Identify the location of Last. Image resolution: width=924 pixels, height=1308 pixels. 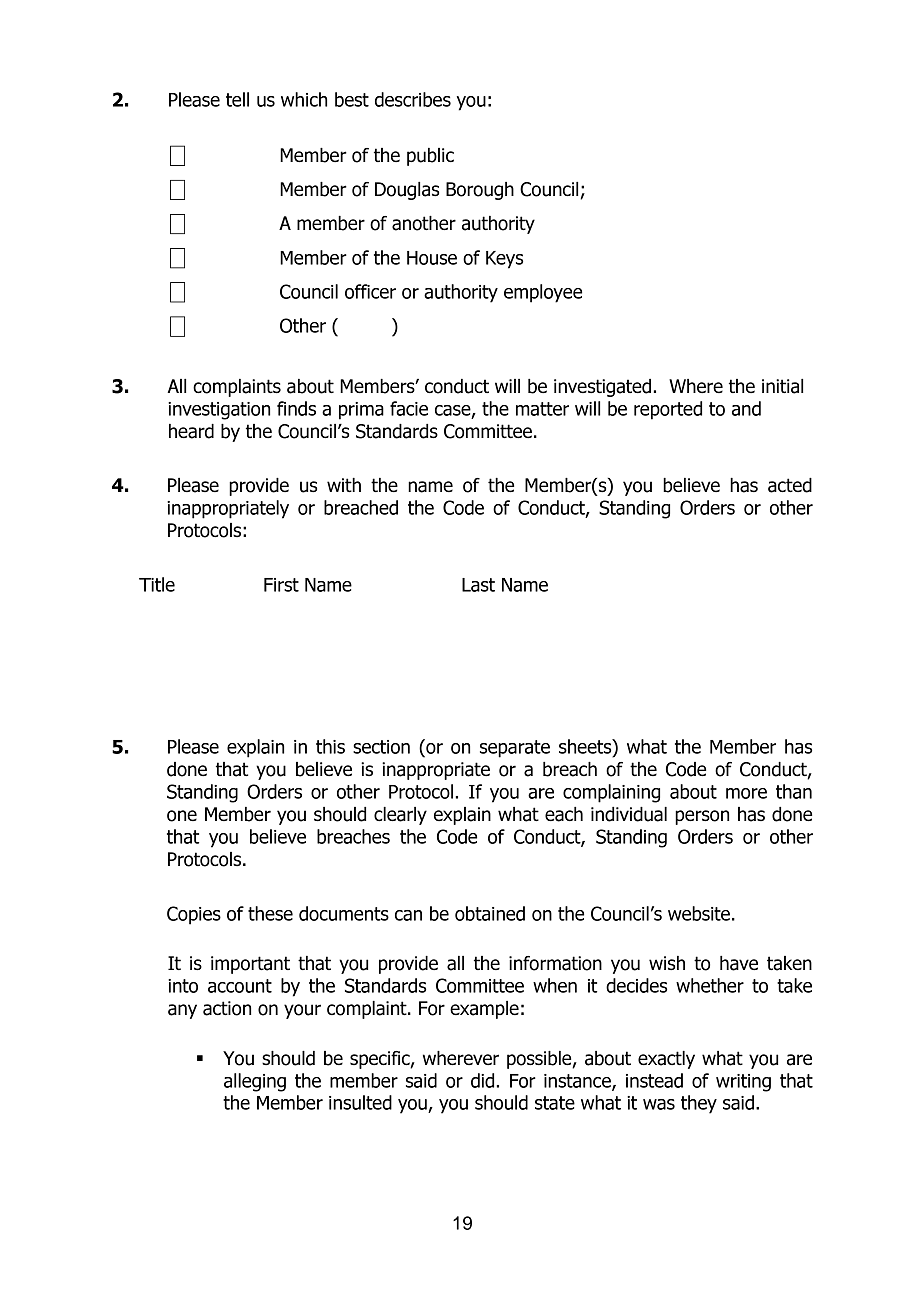
(478, 585).
